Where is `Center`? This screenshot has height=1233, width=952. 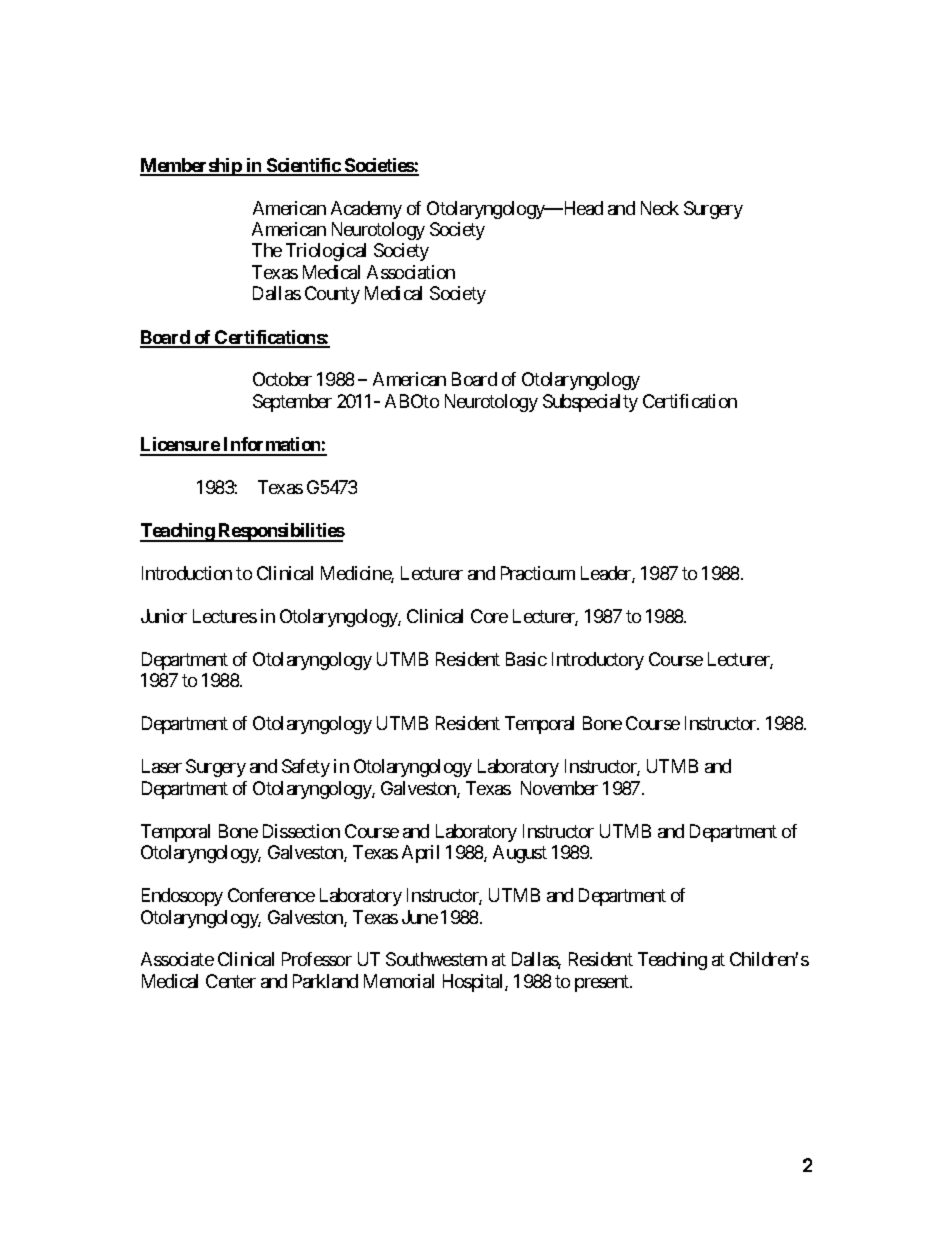 Center is located at coordinates (231, 981).
